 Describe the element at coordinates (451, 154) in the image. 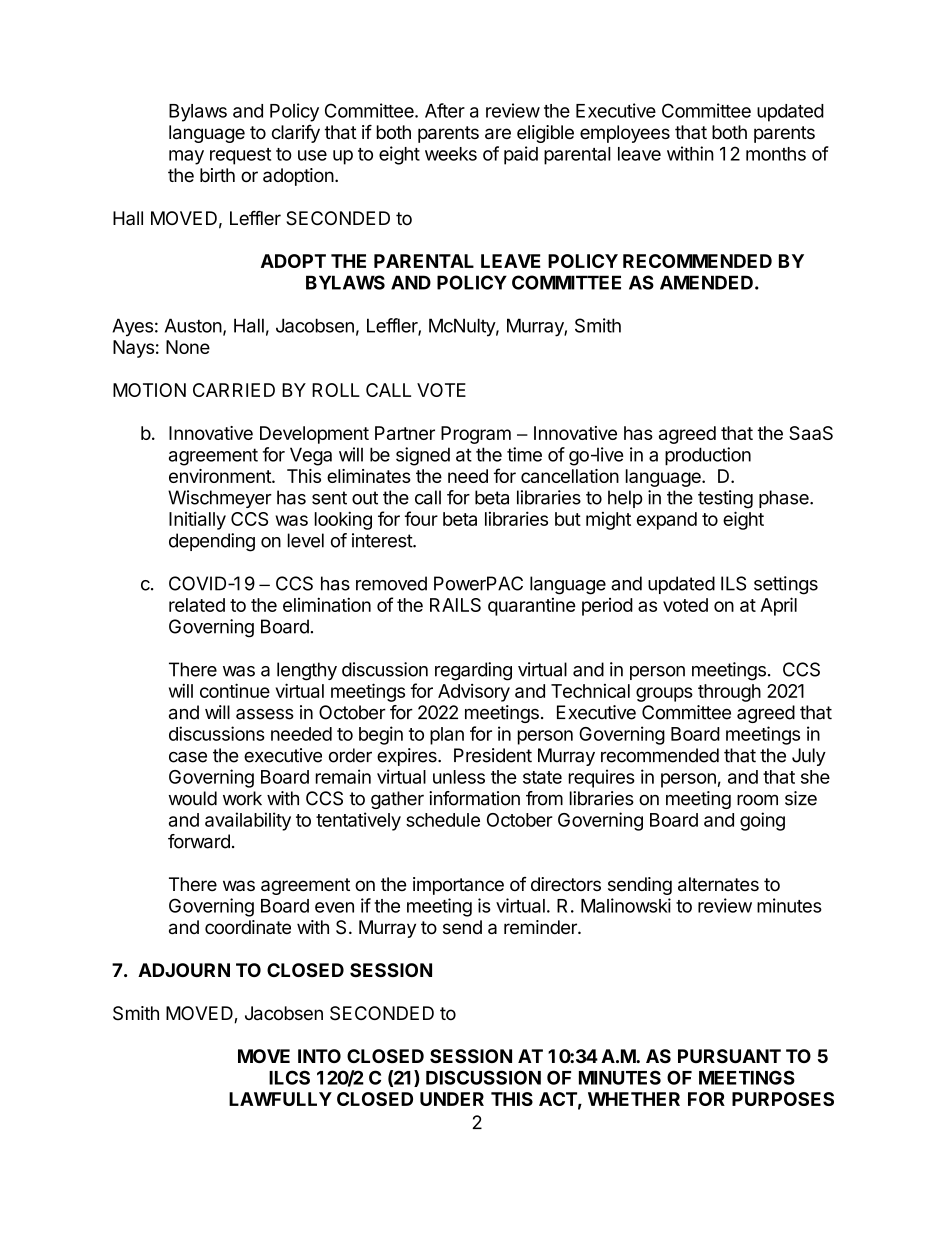

I see `weeks` at that location.
